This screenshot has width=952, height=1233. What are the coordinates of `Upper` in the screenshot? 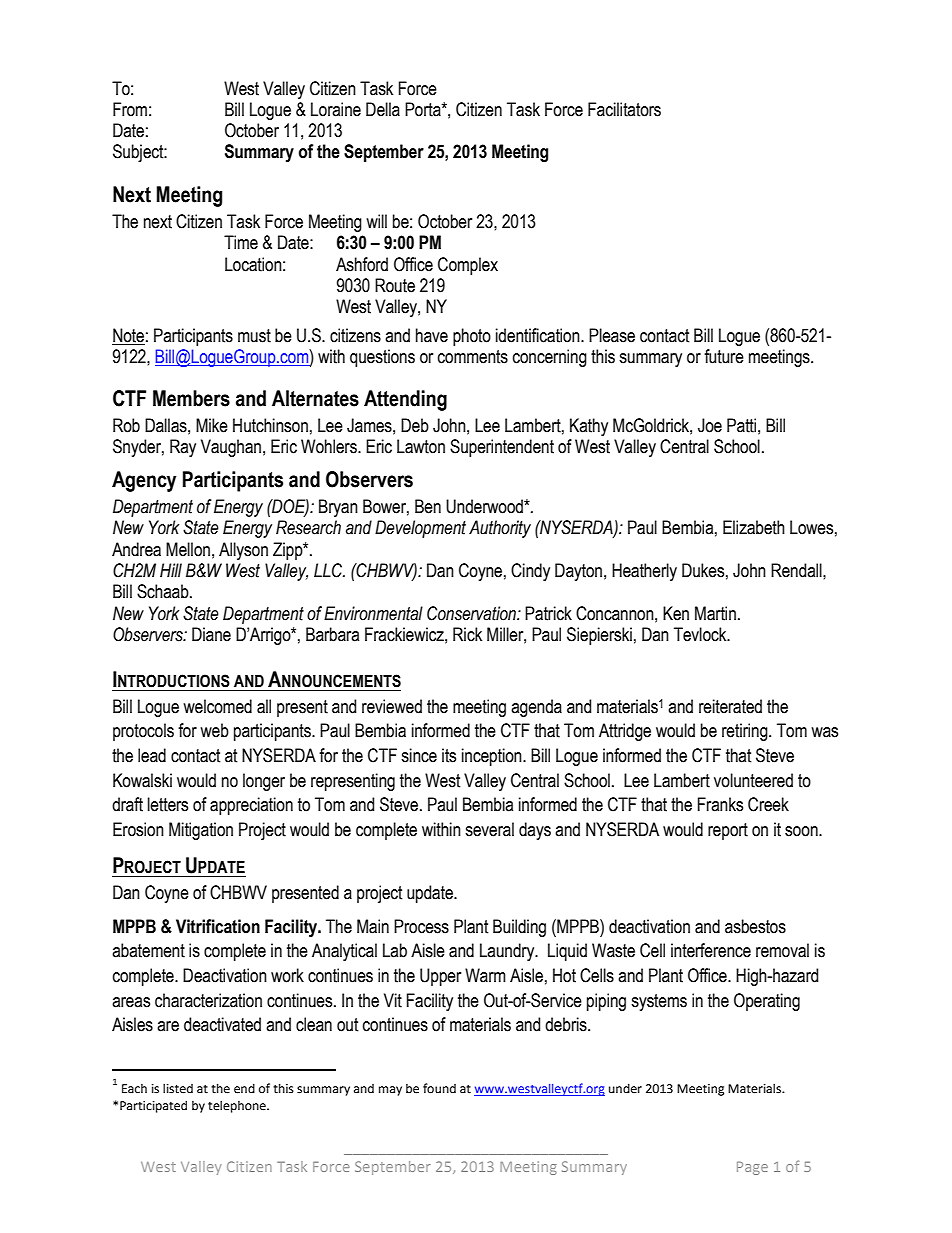 It's located at (440, 977).
